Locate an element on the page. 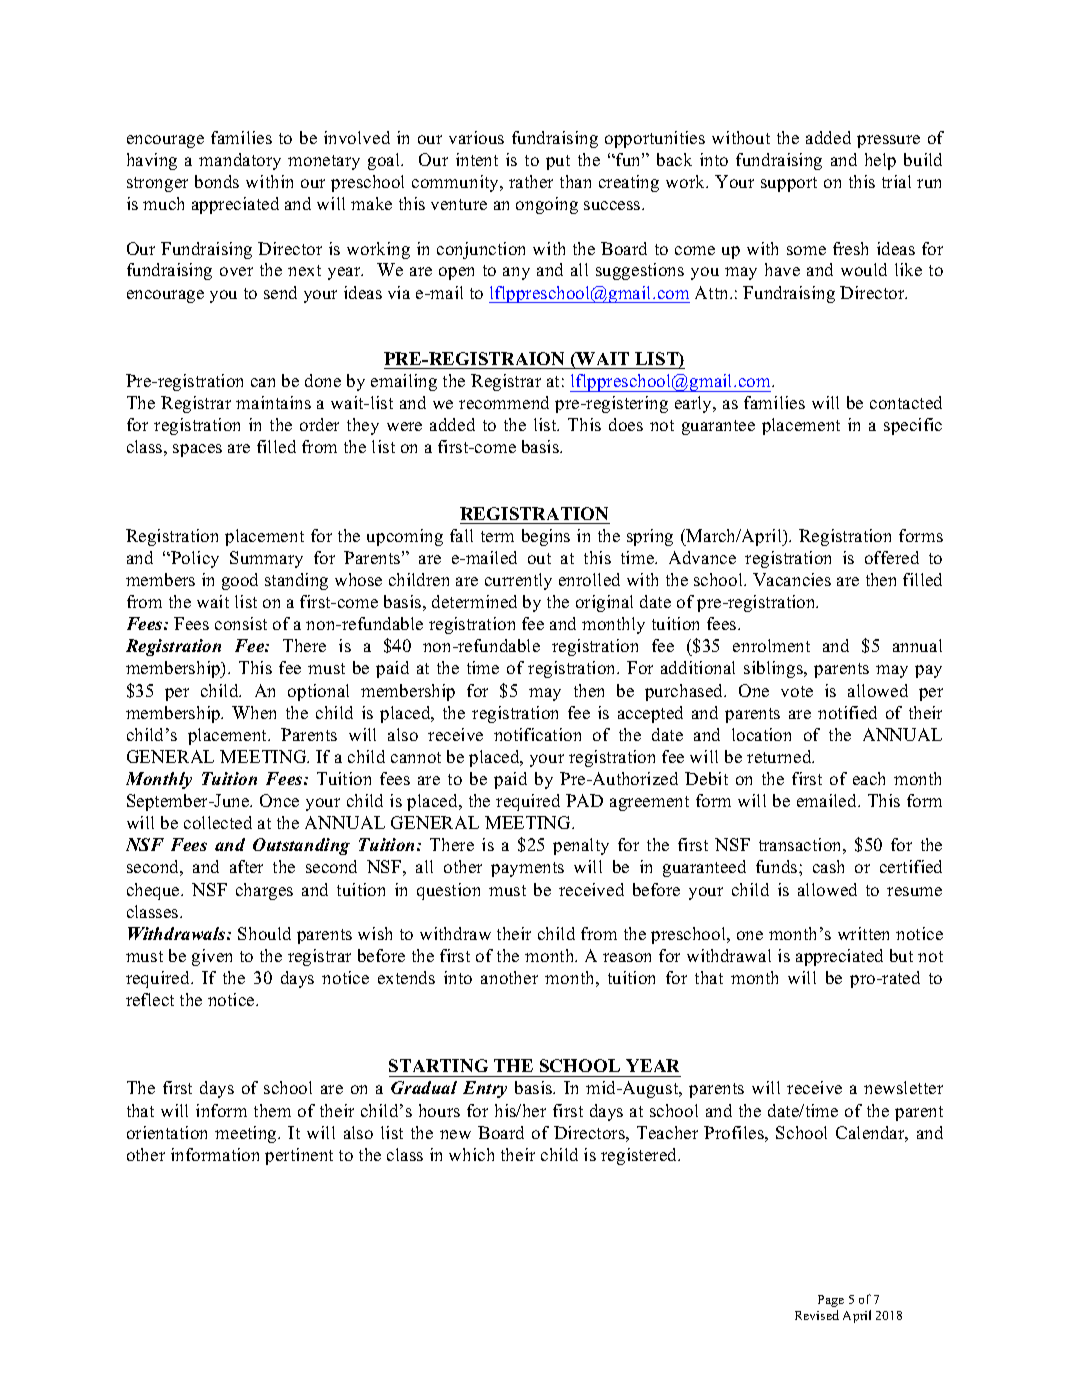 This image has width=1069, height=1384. which is located at coordinates (471, 1154).
